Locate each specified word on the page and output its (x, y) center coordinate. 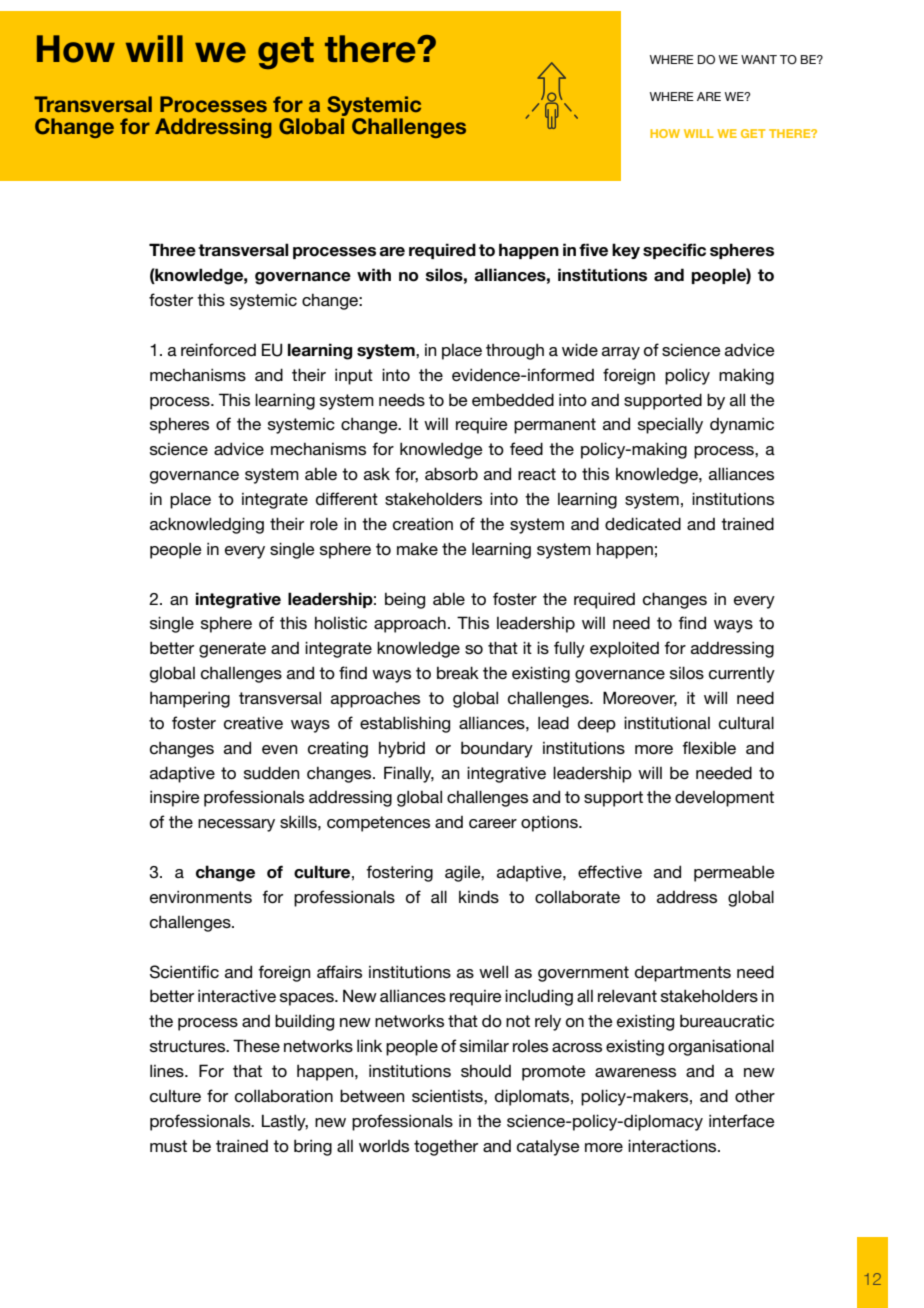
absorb (451, 473)
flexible (709, 747)
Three (172, 250)
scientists (448, 1096)
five (593, 250)
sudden (272, 773)
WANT (759, 59)
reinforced (218, 350)
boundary (497, 749)
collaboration (284, 1096)
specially (670, 425)
